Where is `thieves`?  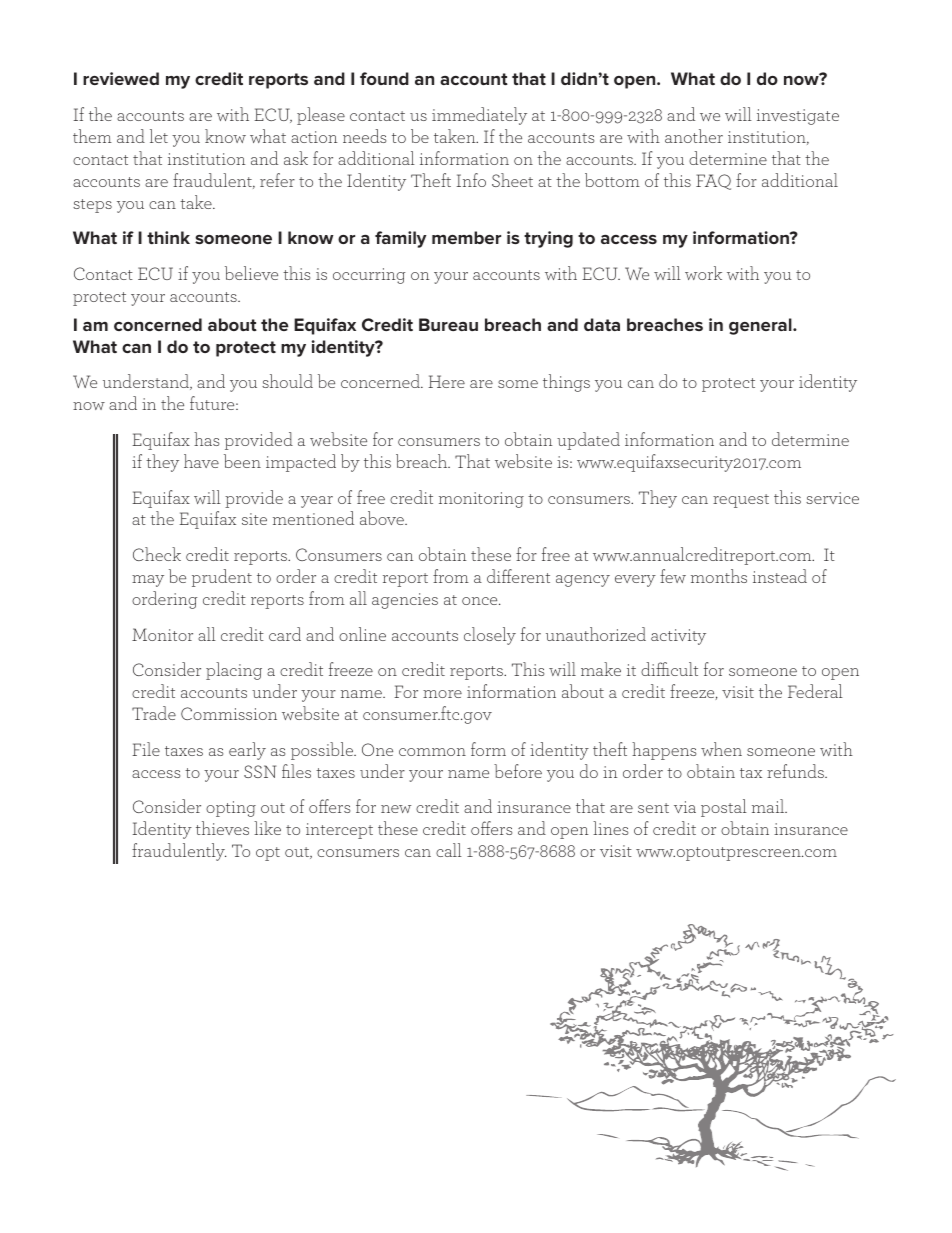
thieves is located at coordinates (222, 828).
